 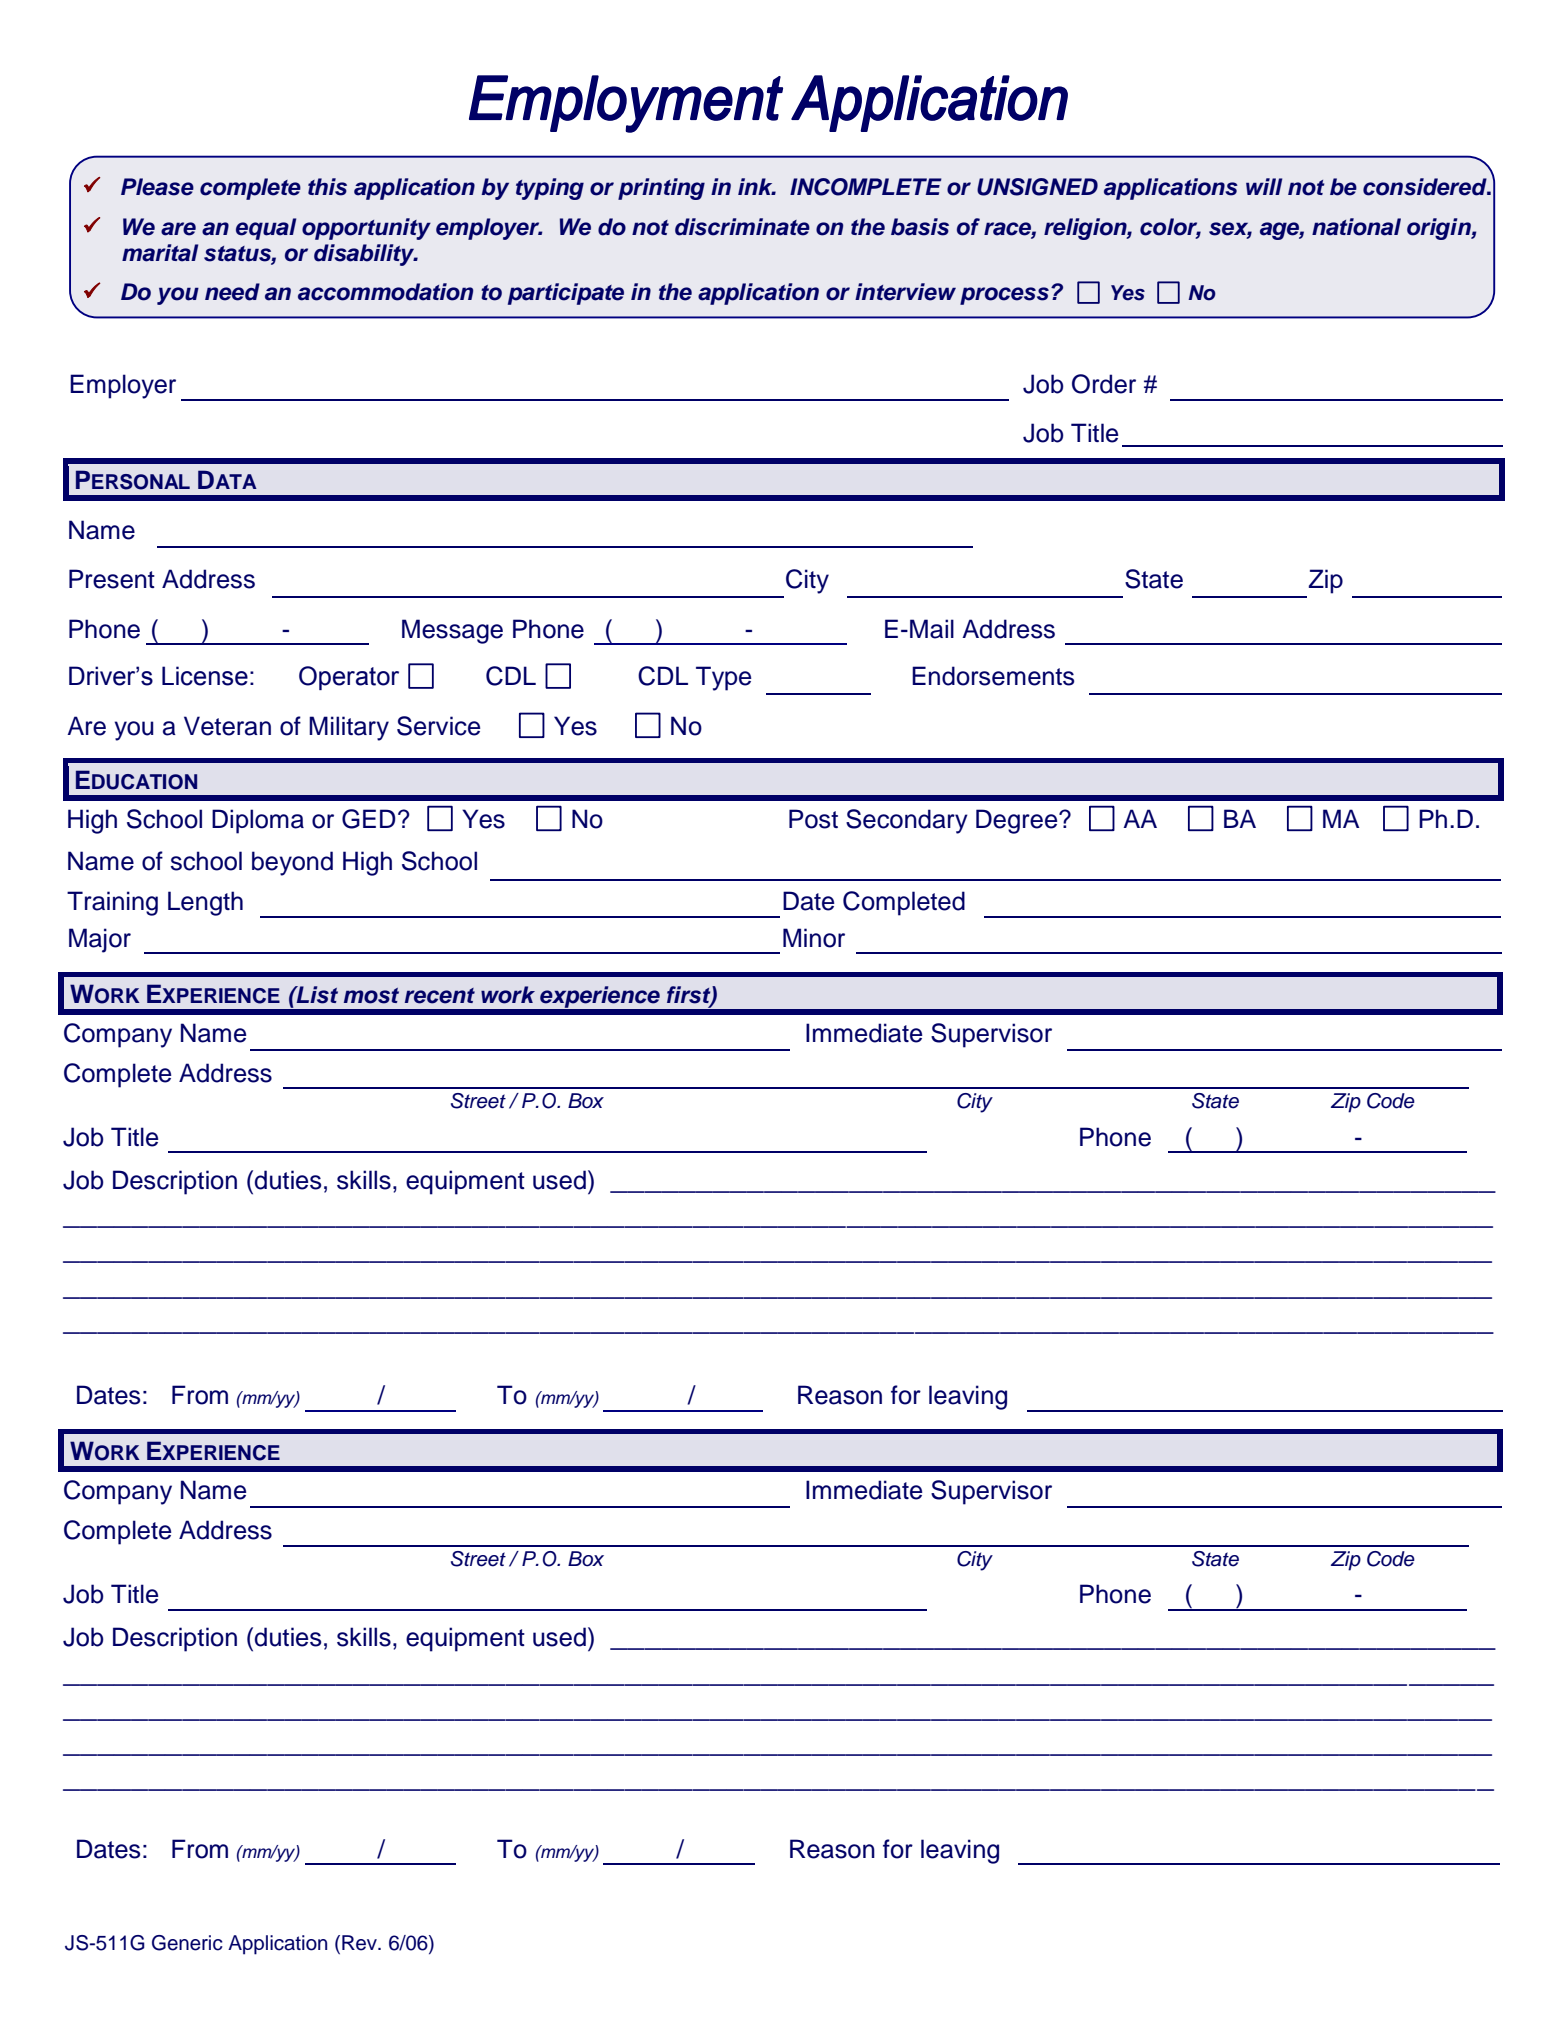 I want to click on will, so click(x=1264, y=186).
